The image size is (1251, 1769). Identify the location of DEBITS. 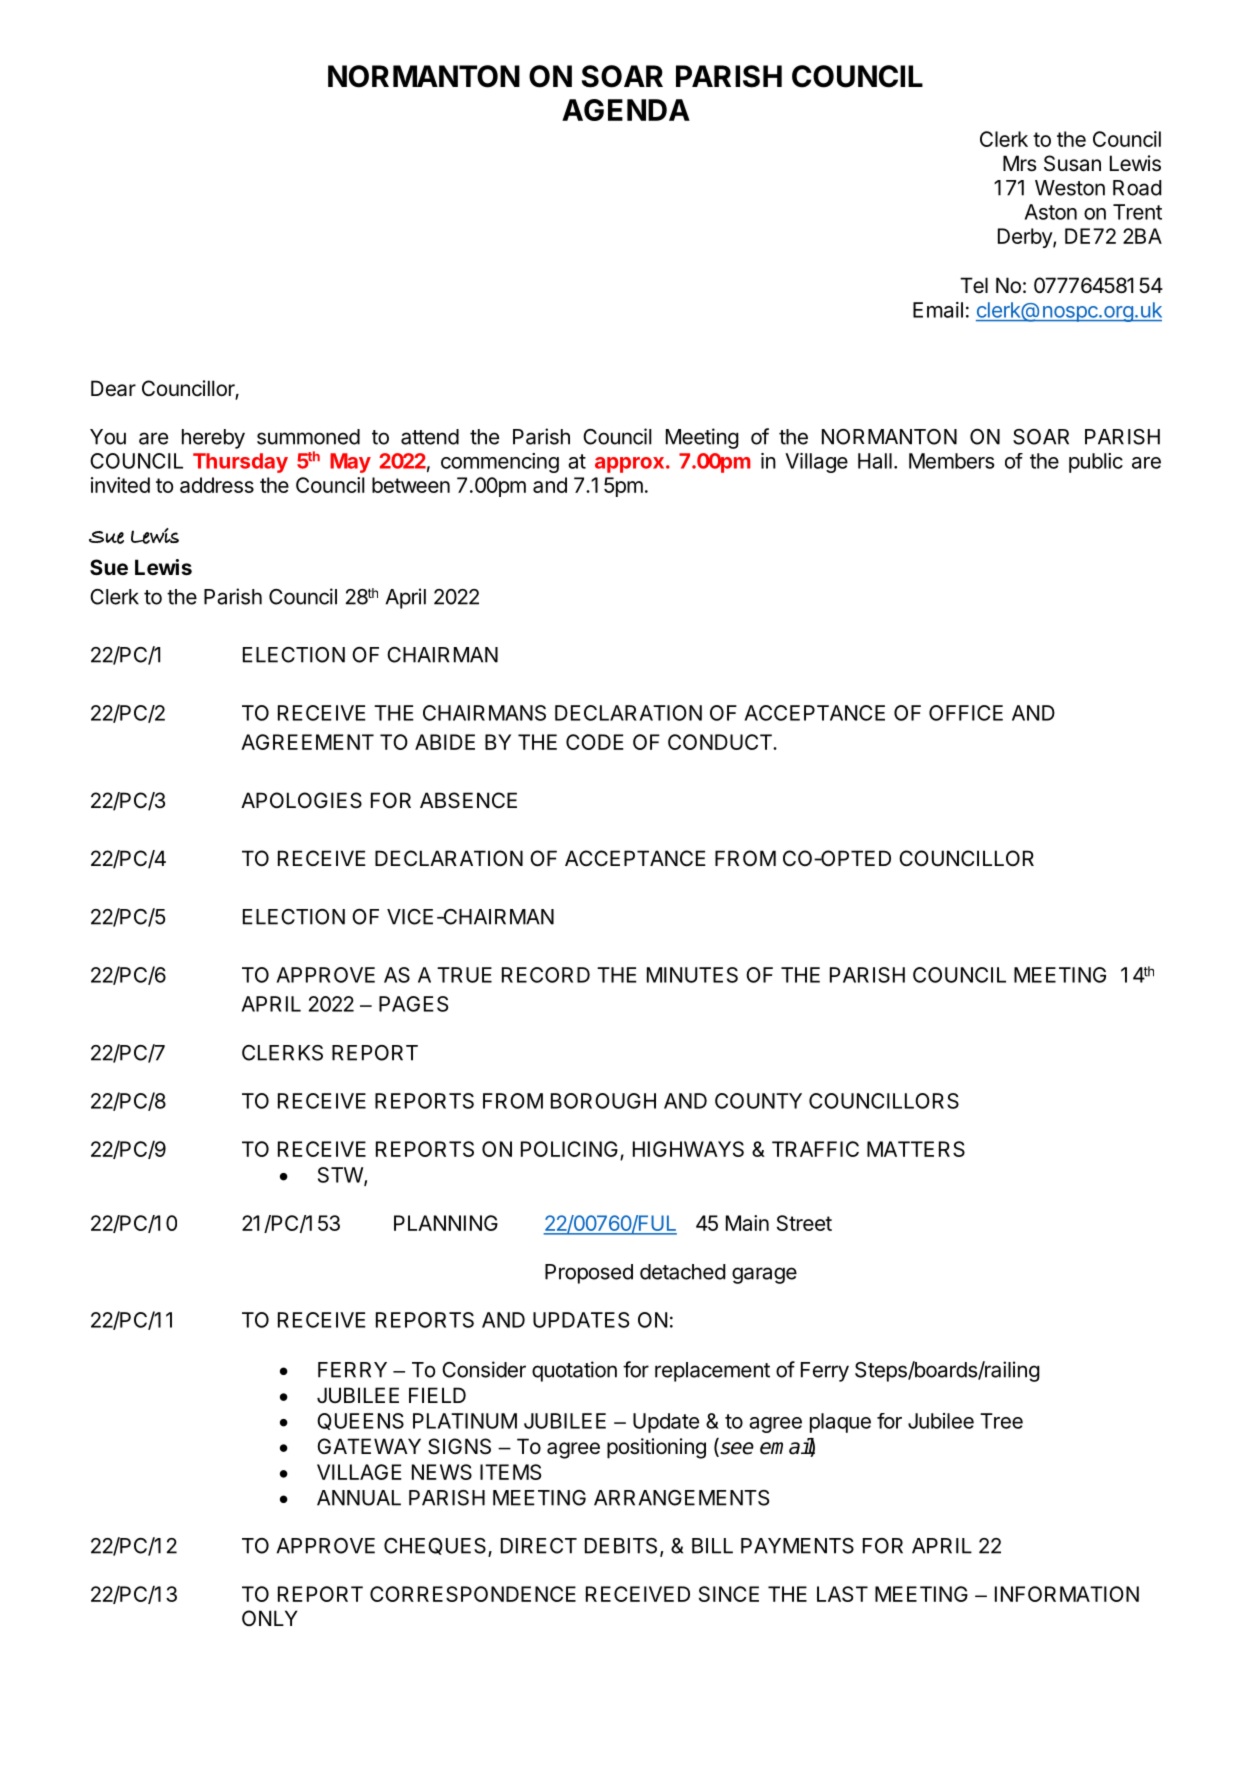
(621, 1546).
